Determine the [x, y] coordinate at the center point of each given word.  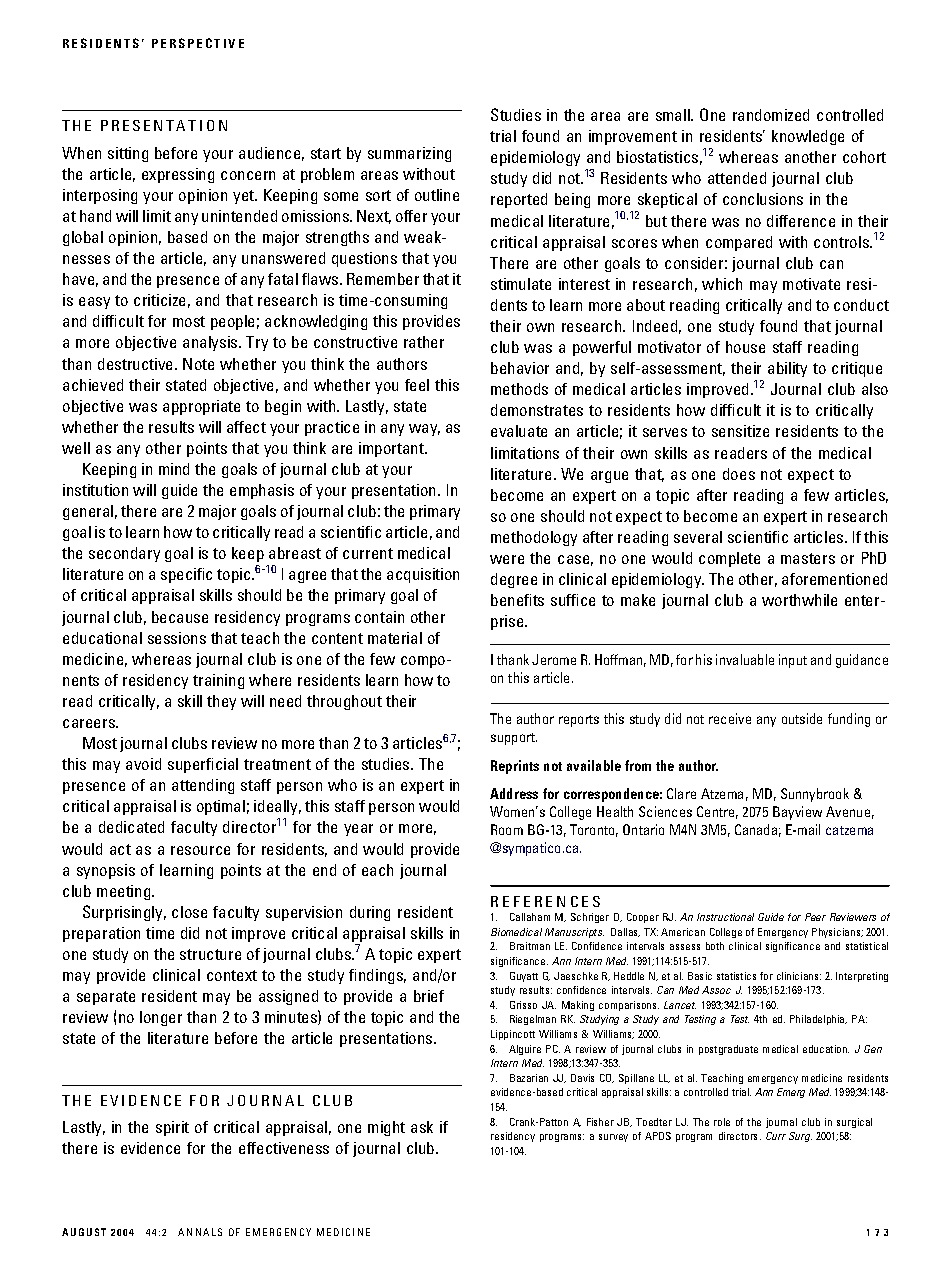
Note [198, 364]
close [189, 912]
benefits [517, 600]
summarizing [409, 154]
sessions [177, 638]
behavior [520, 368]
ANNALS [200, 1232]
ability [787, 369]
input [793, 661]
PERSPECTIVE [198, 43]
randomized [771, 115]
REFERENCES [545, 901]
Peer [815, 917]
